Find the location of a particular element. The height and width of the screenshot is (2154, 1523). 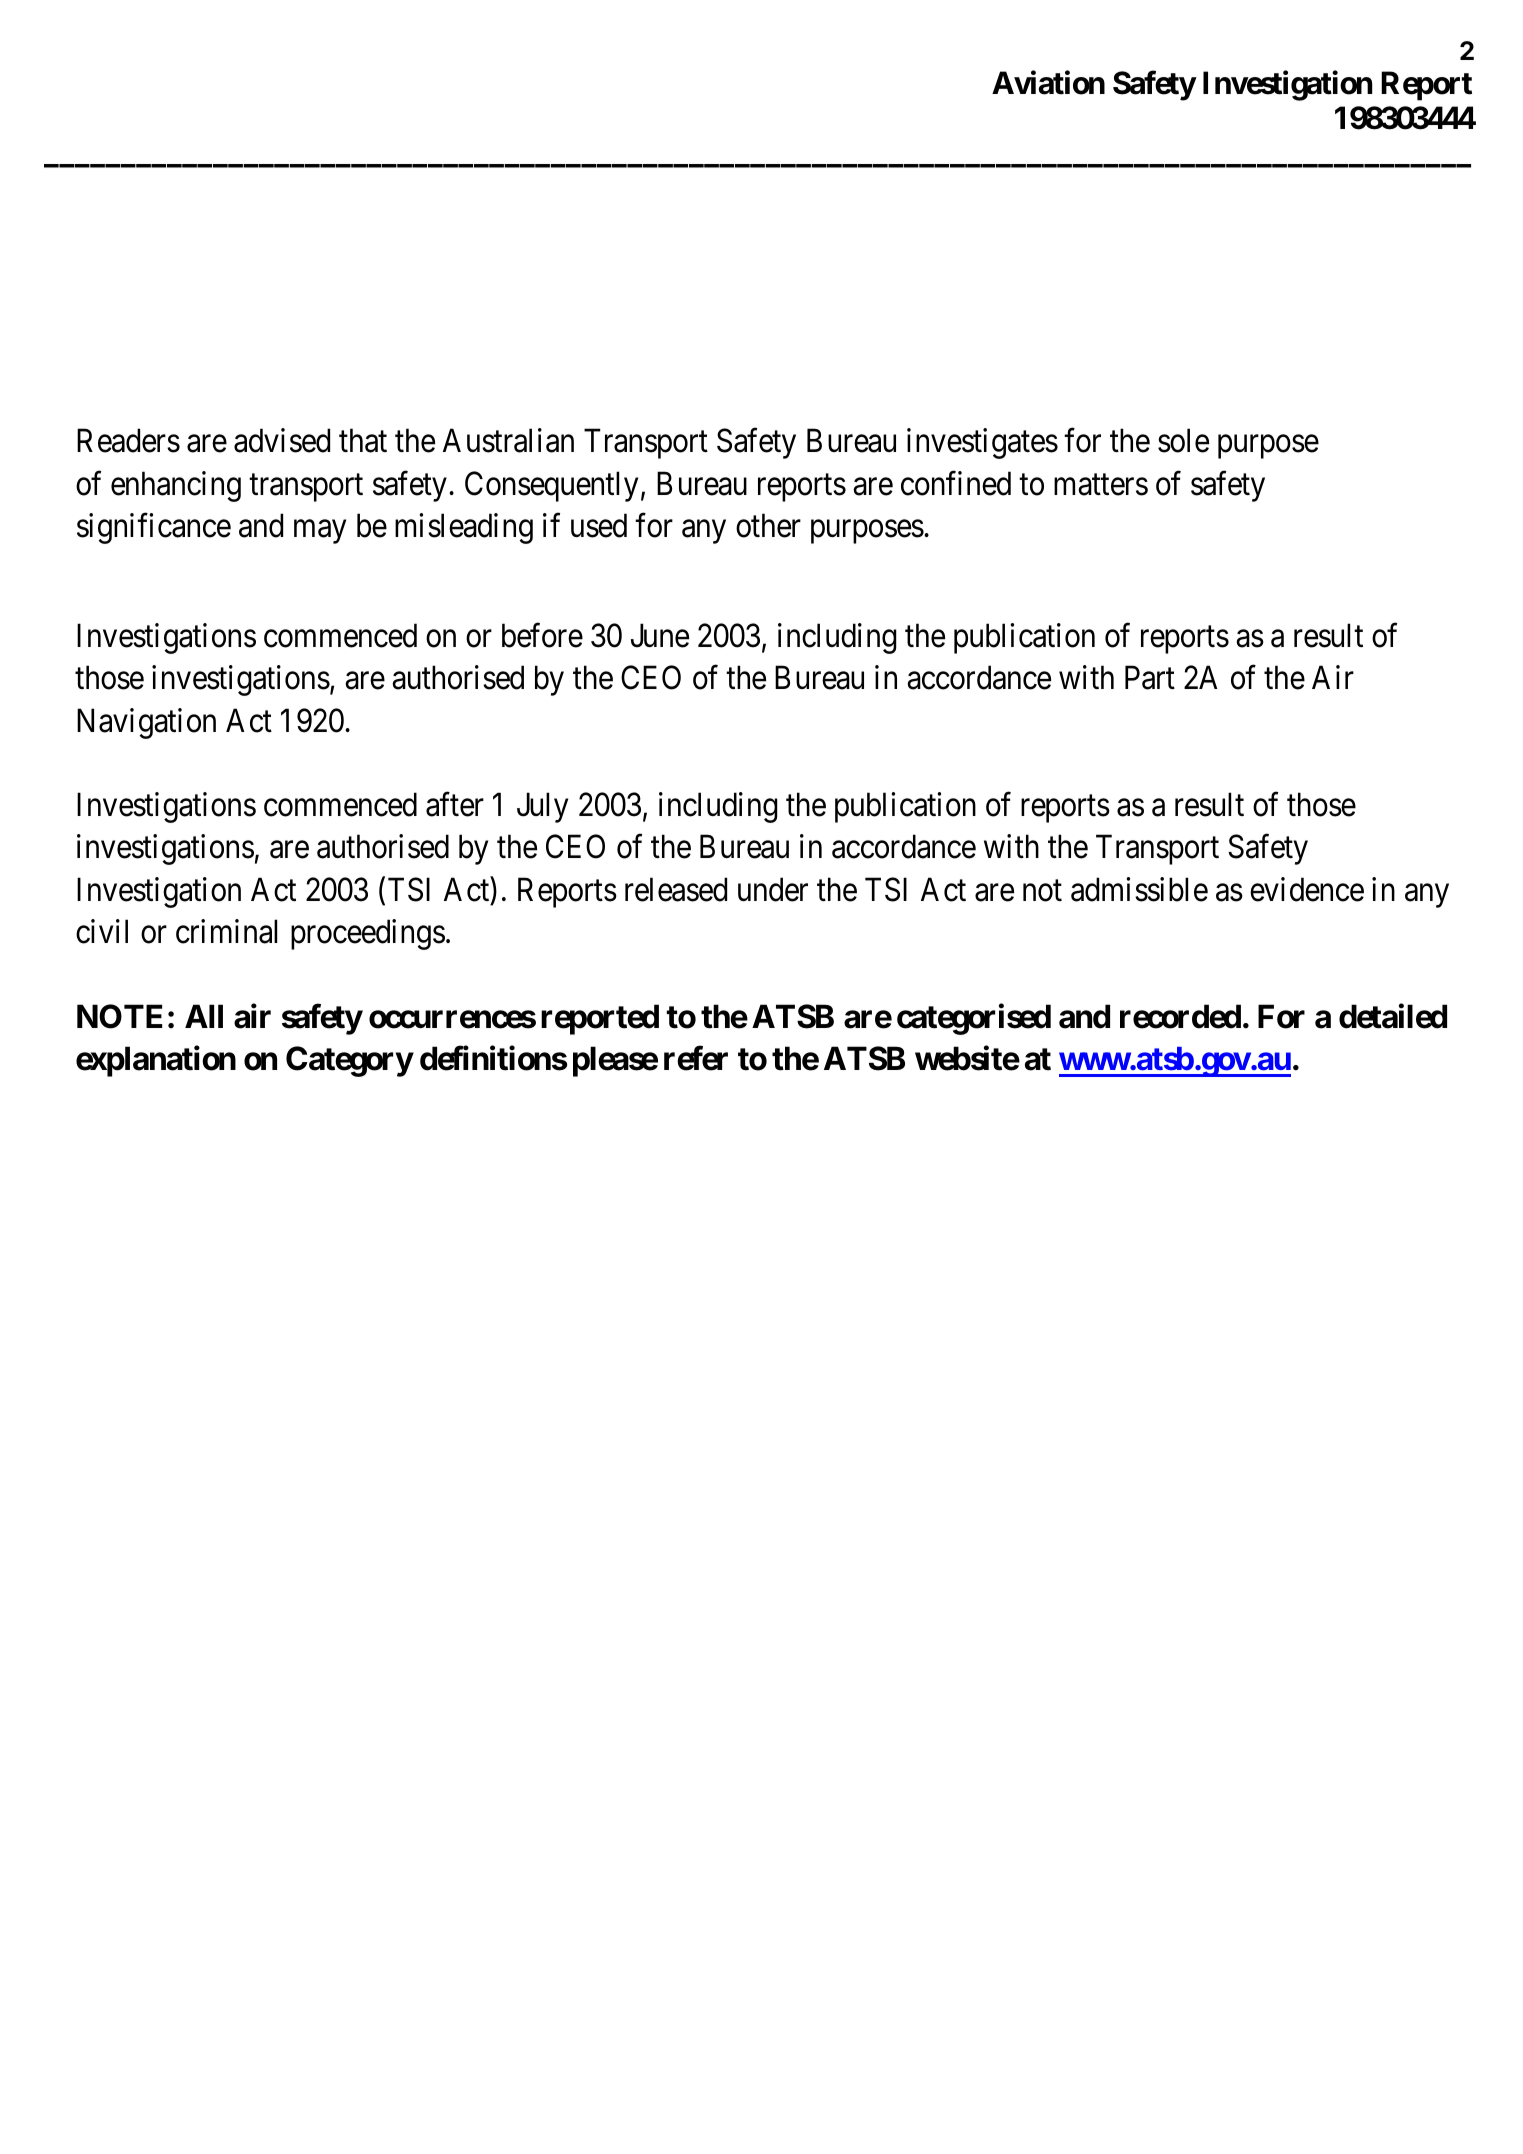

sole is located at coordinates (1183, 441).
